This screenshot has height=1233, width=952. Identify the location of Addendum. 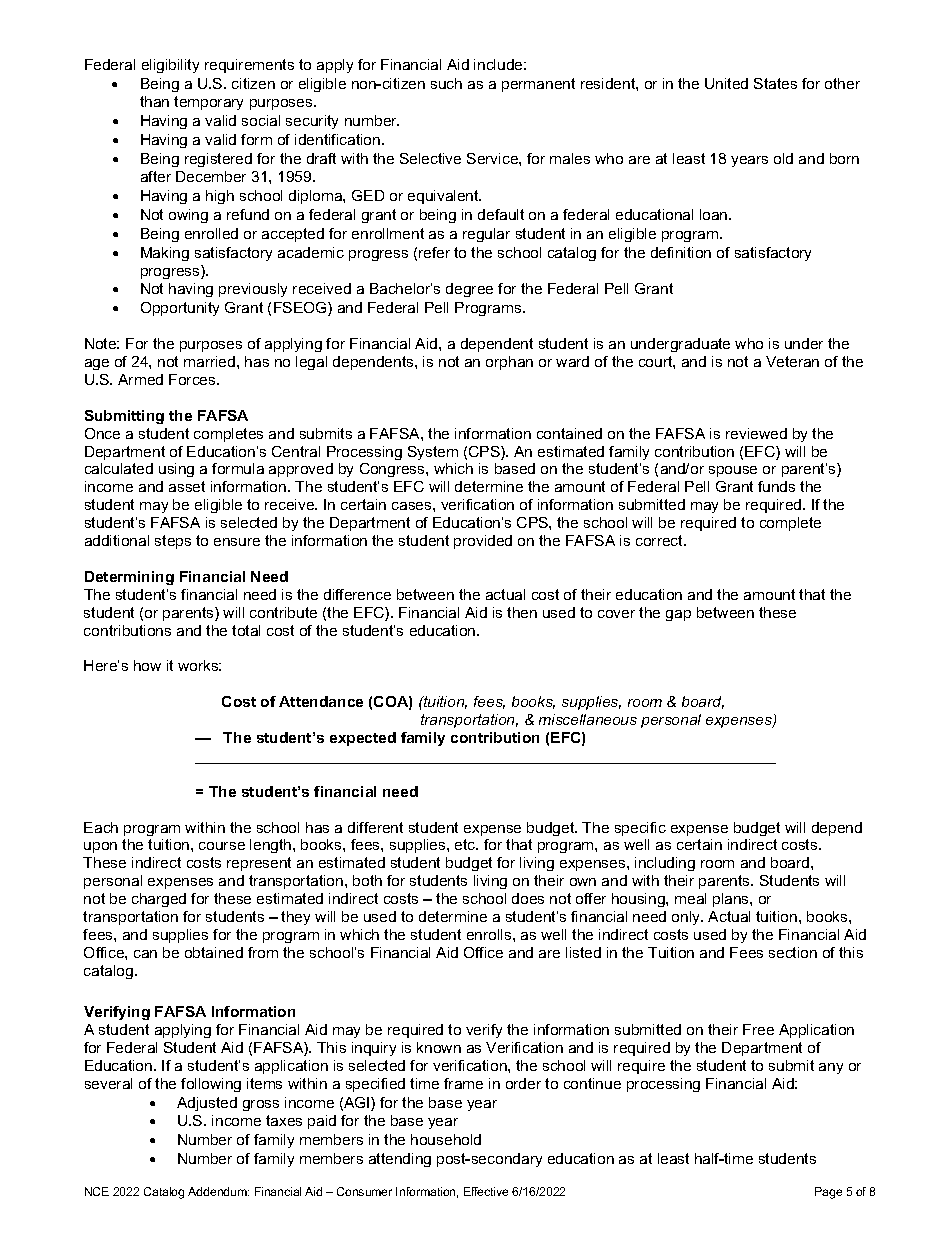
(218, 1191).
